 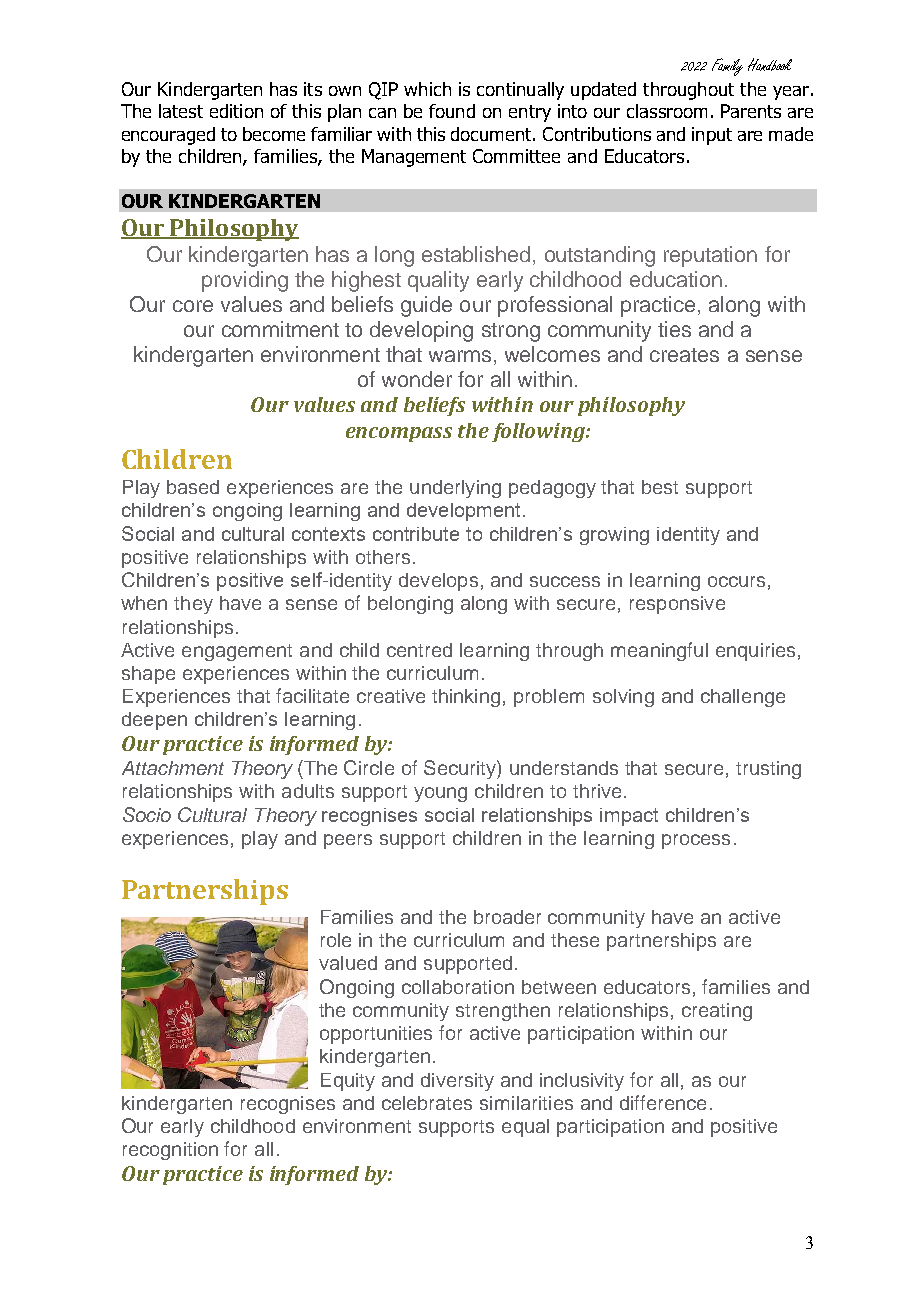 I want to click on Attachment, so click(x=173, y=768).
